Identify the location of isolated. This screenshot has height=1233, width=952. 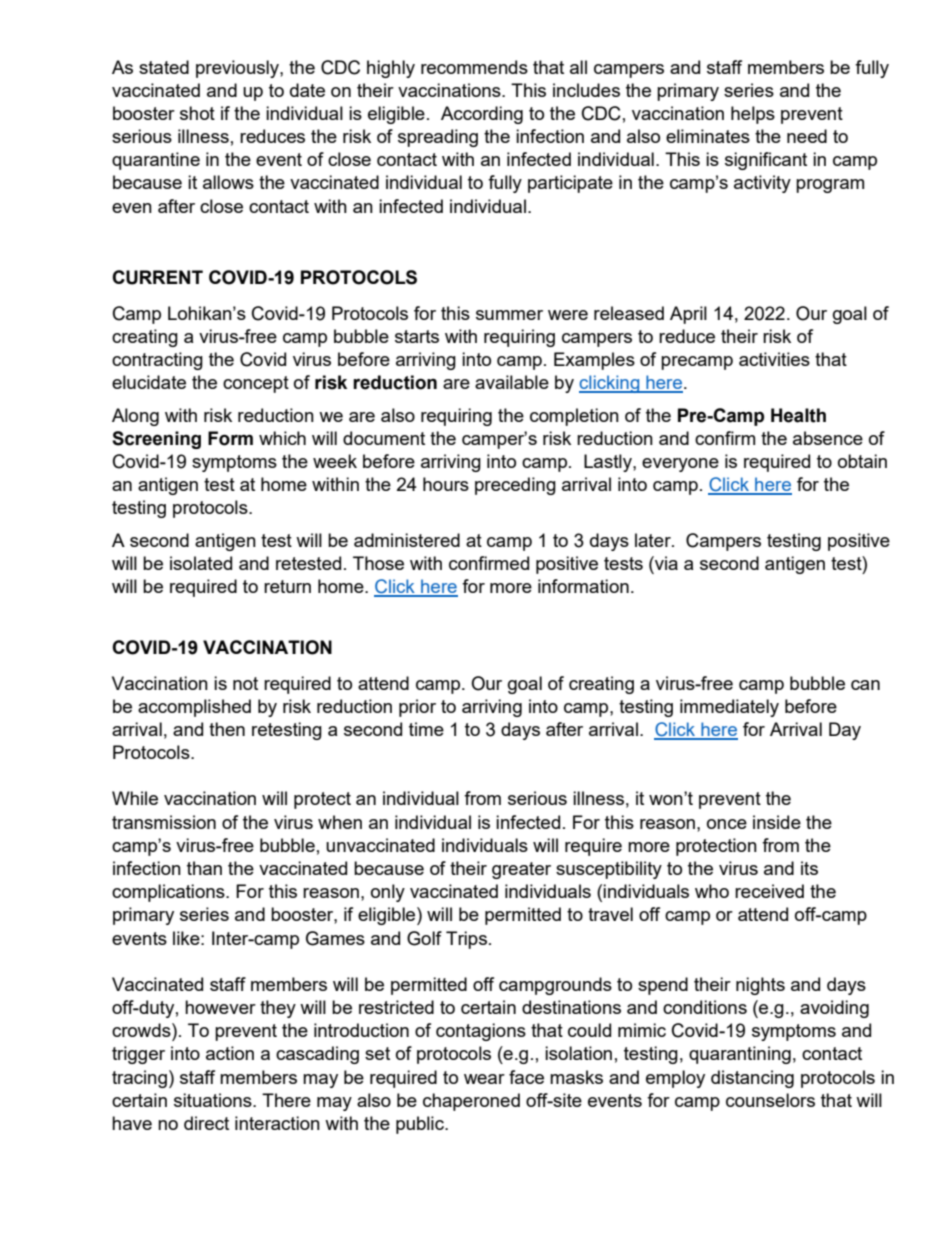
(201, 563).
